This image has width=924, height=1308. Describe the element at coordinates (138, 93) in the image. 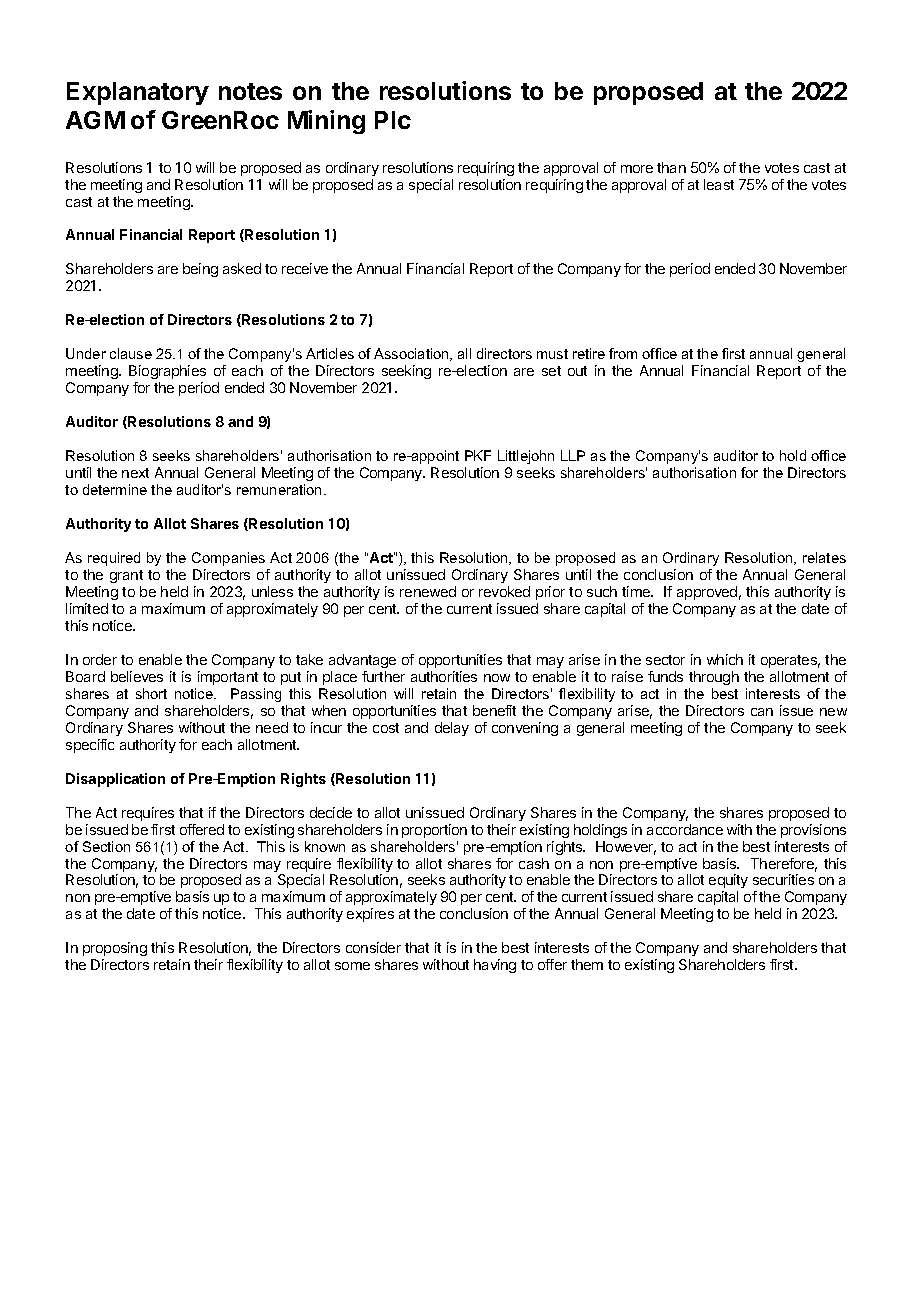

I see `Explanatory` at that location.
